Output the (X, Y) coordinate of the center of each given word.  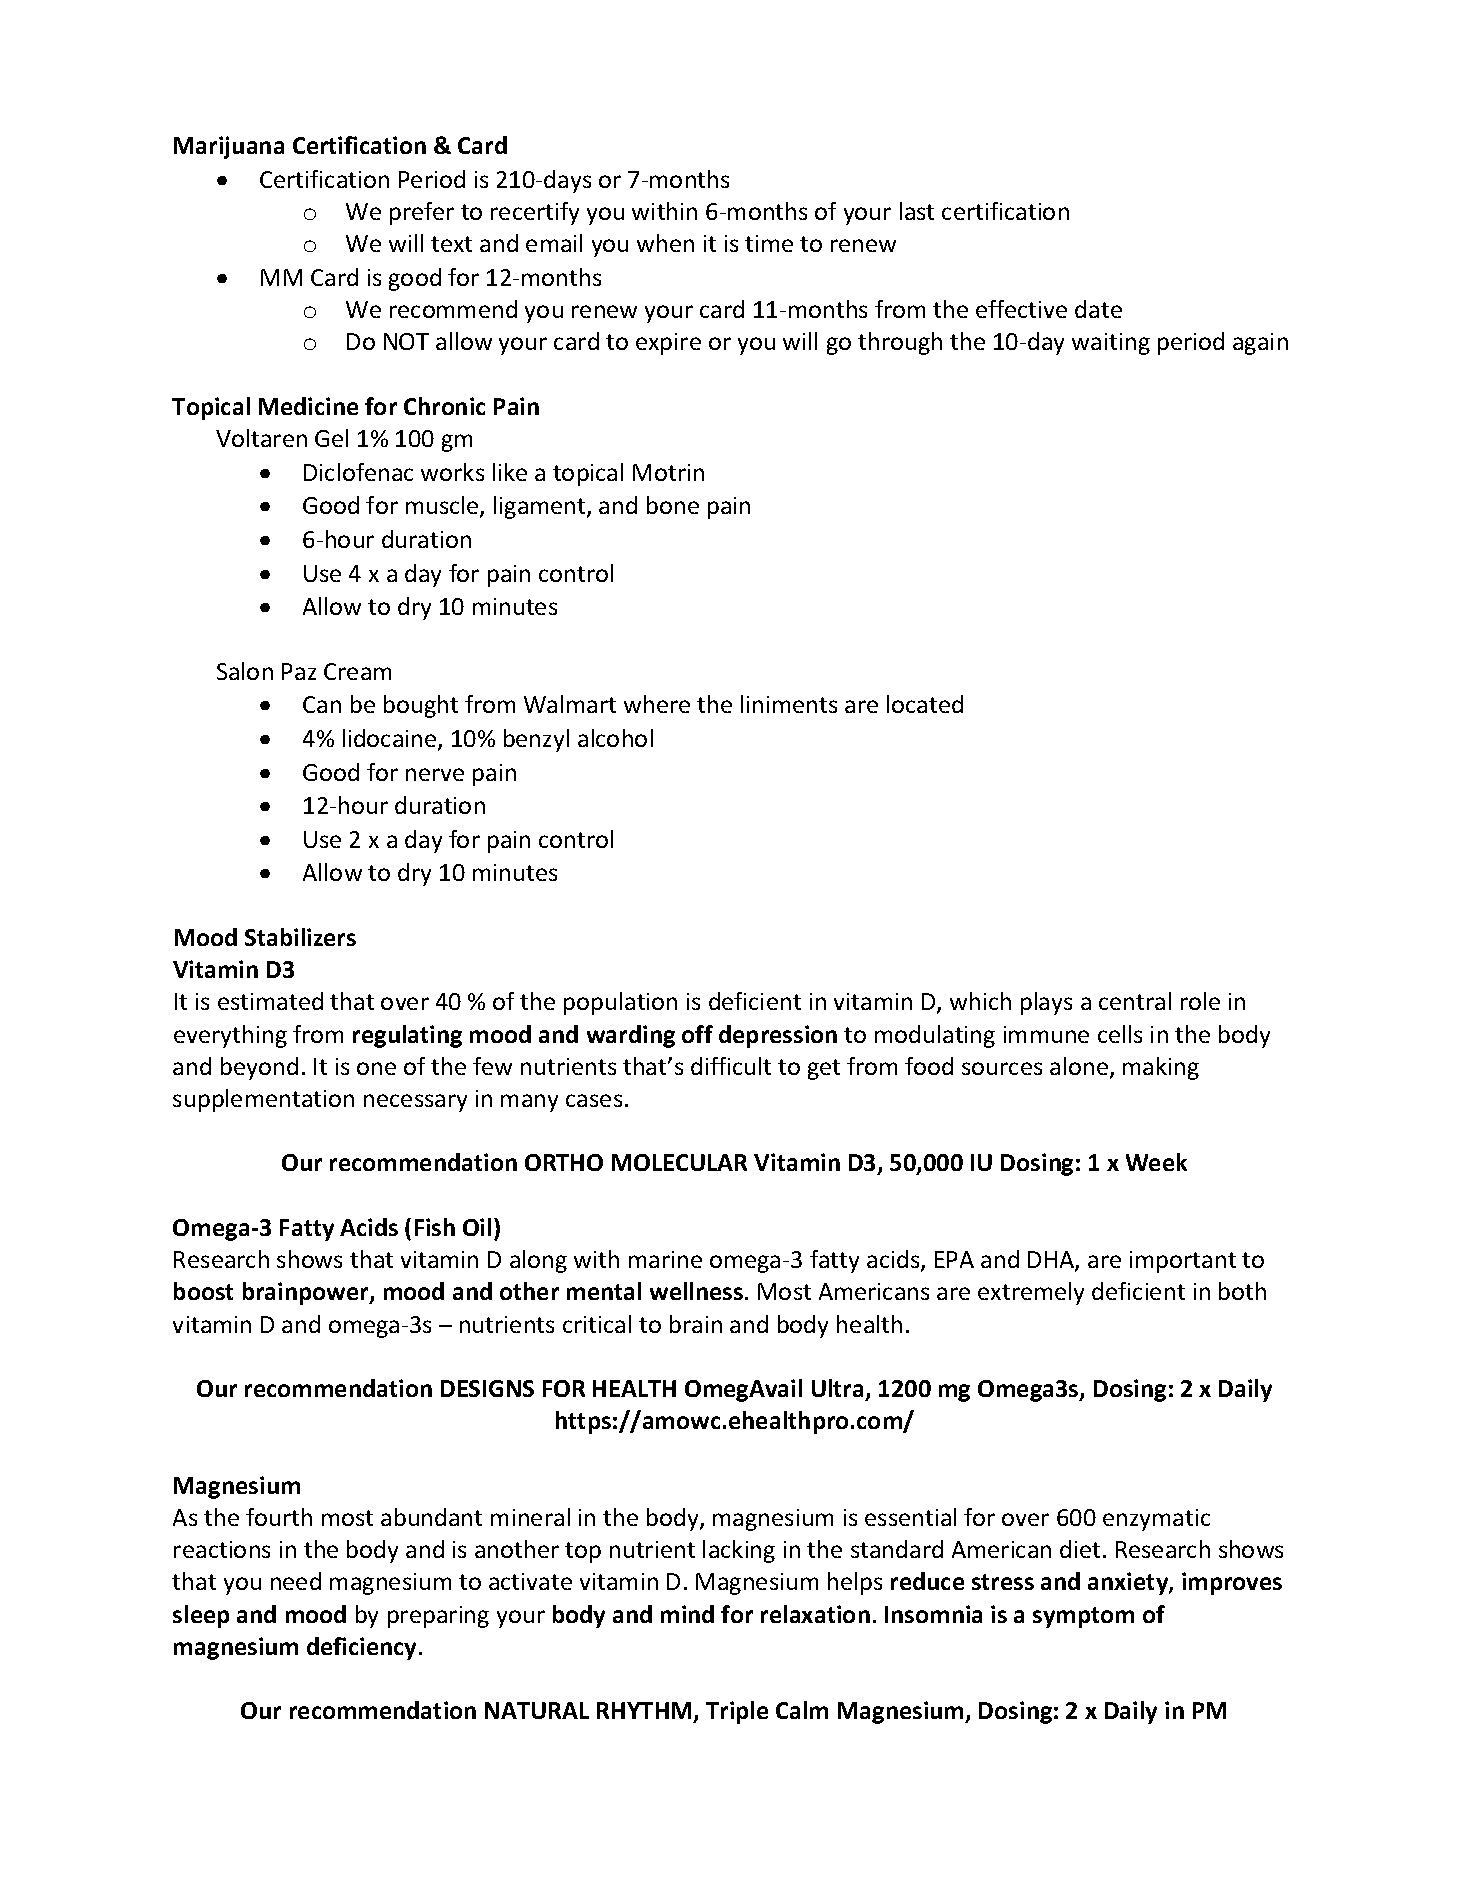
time (769, 243)
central (1135, 1001)
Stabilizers (300, 937)
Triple (737, 1712)
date (1098, 309)
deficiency (361, 1648)
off (697, 1034)
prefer (422, 213)
